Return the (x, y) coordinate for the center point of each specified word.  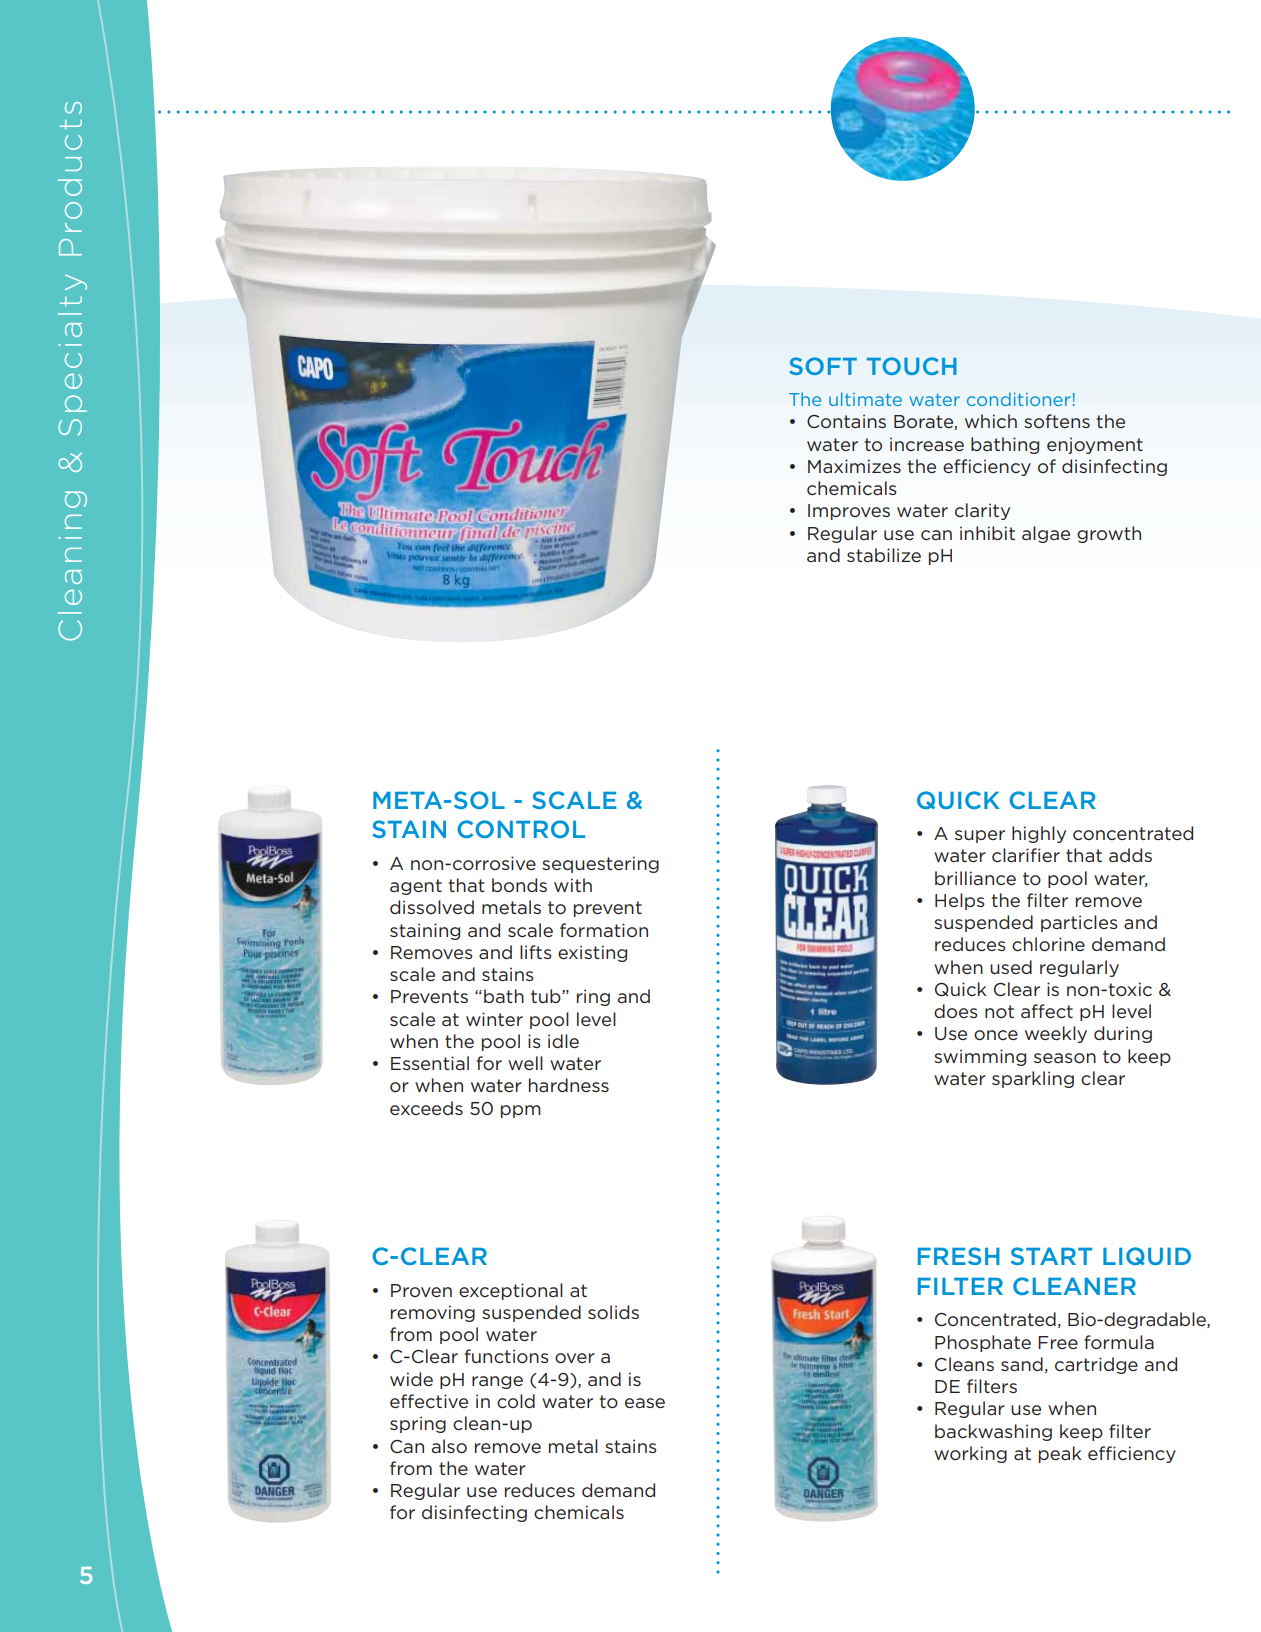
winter (494, 1019)
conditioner (1019, 399)
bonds (519, 885)
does (956, 1011)
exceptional (511, 1291)
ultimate (865, 399)
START (1051, 1256)
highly (1039, 834)
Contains (846, 421)
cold (516, 1401)
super (980, 836)
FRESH (959, 1256)
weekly (1056, 1034)
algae (1046, 534)
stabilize (884, 555)
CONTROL (521, 829)
